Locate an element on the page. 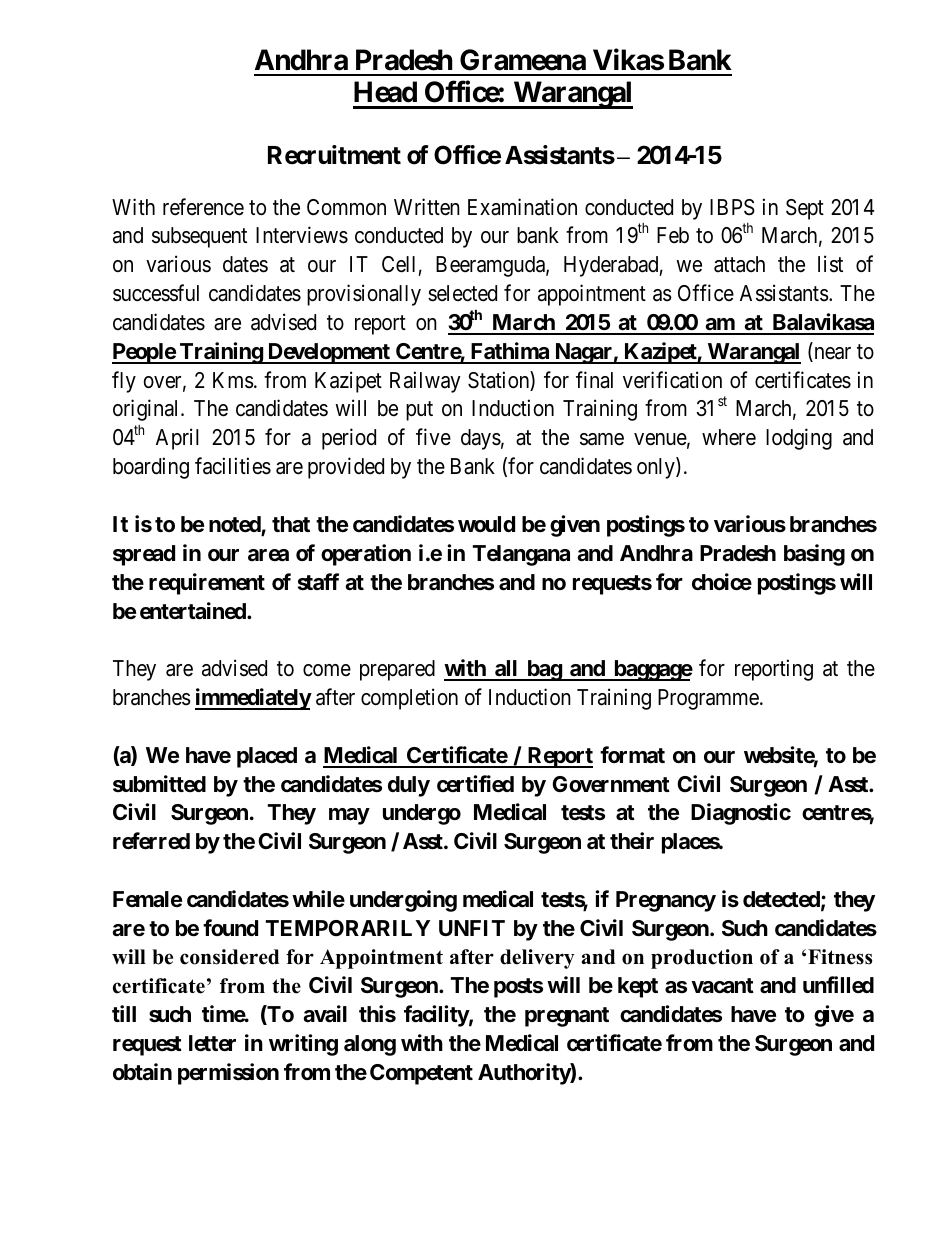 Image resolution: width=952 pixels, height=1233 pixels. reference is located at coordinates (203, 207).
